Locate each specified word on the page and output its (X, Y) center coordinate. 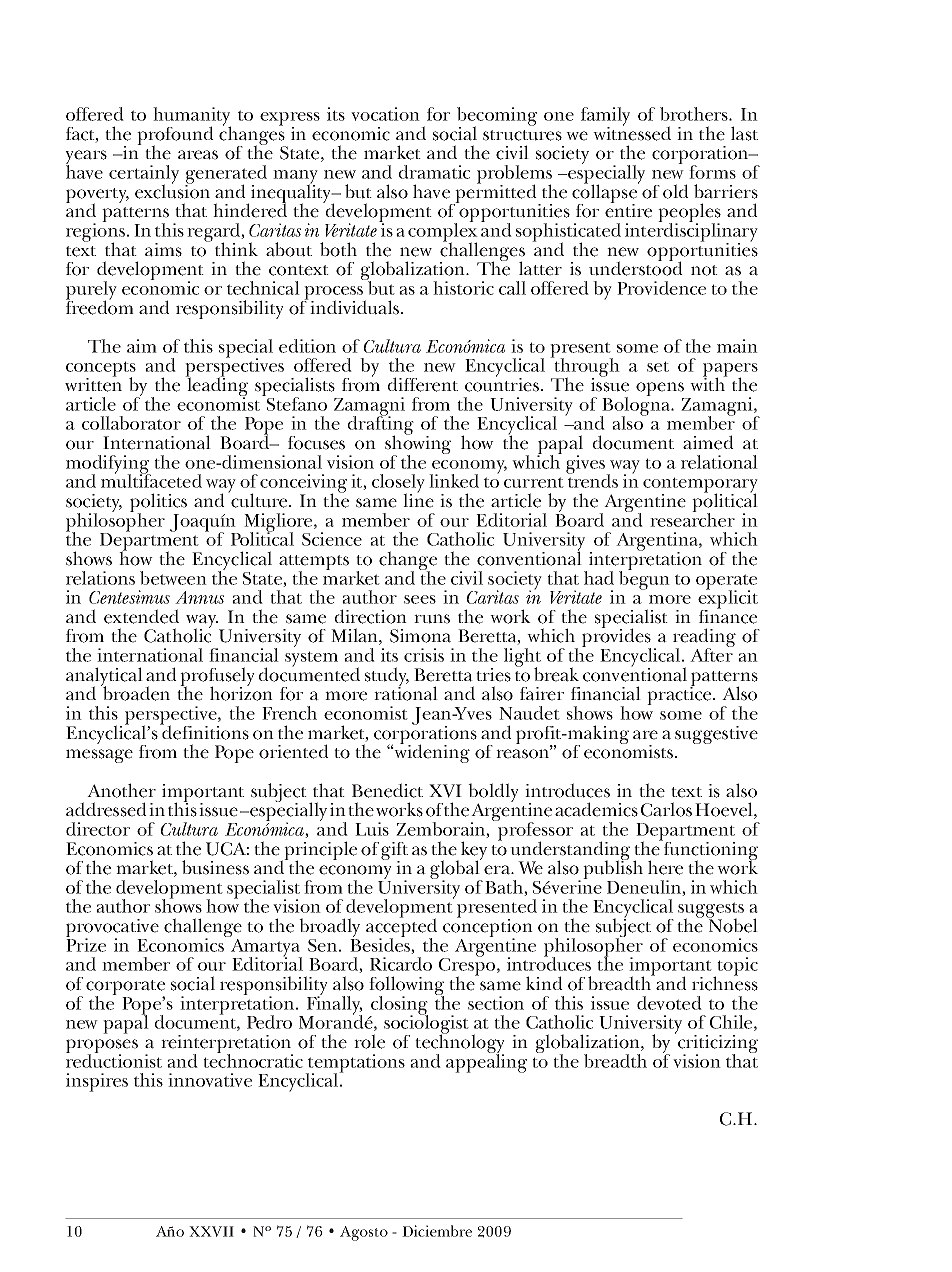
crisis (424, 655)
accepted (401, 928)
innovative (210, 1080)
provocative (112, 929)
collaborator (131, 423)
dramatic (434, 172)
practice (680, 695)
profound (175, 137)
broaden (135, 693)
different (423, 384)
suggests (711, 911)
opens (661, 390)
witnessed (632, 132)
